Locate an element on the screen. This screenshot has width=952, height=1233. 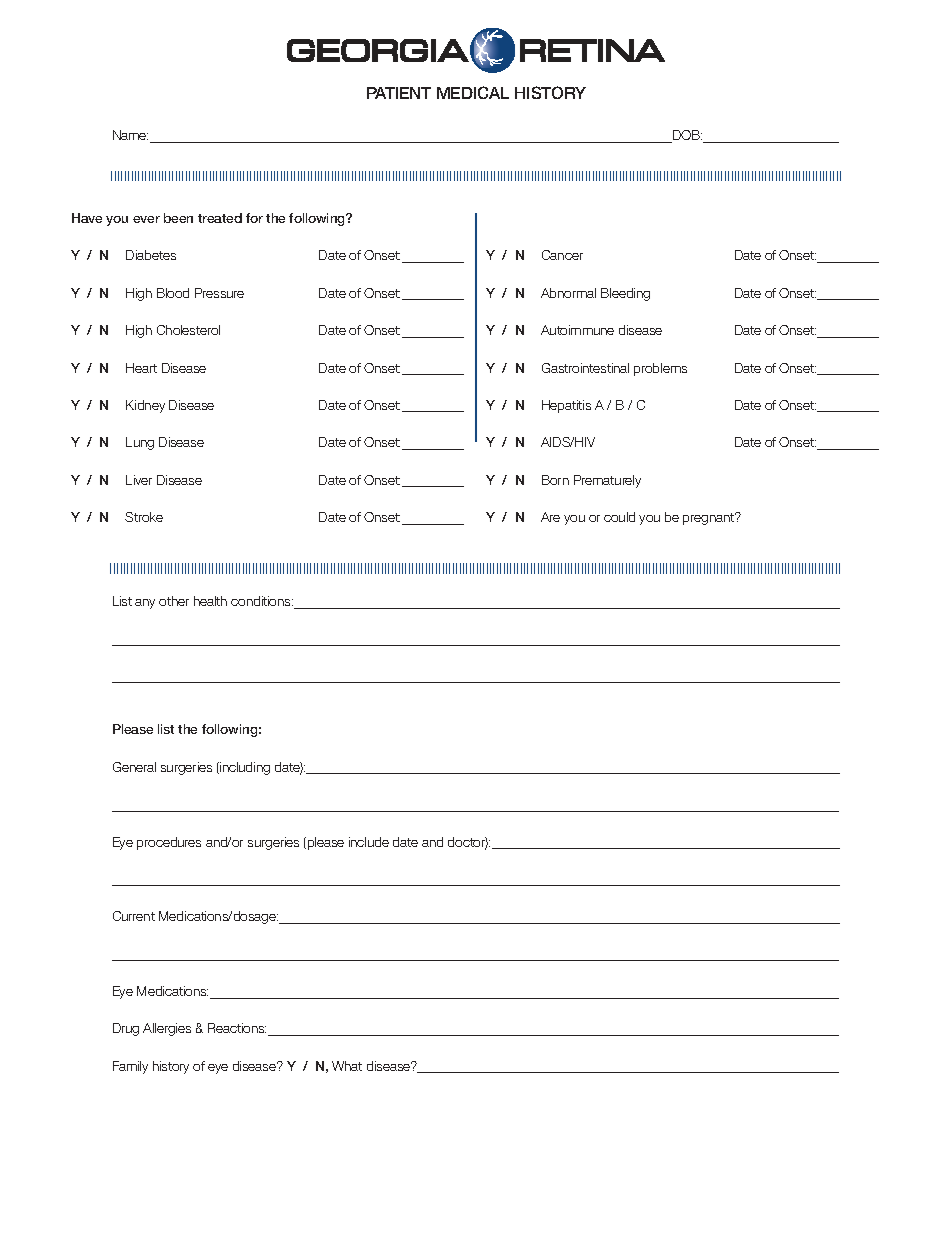
Blood is located at coordinates (173, 293).
